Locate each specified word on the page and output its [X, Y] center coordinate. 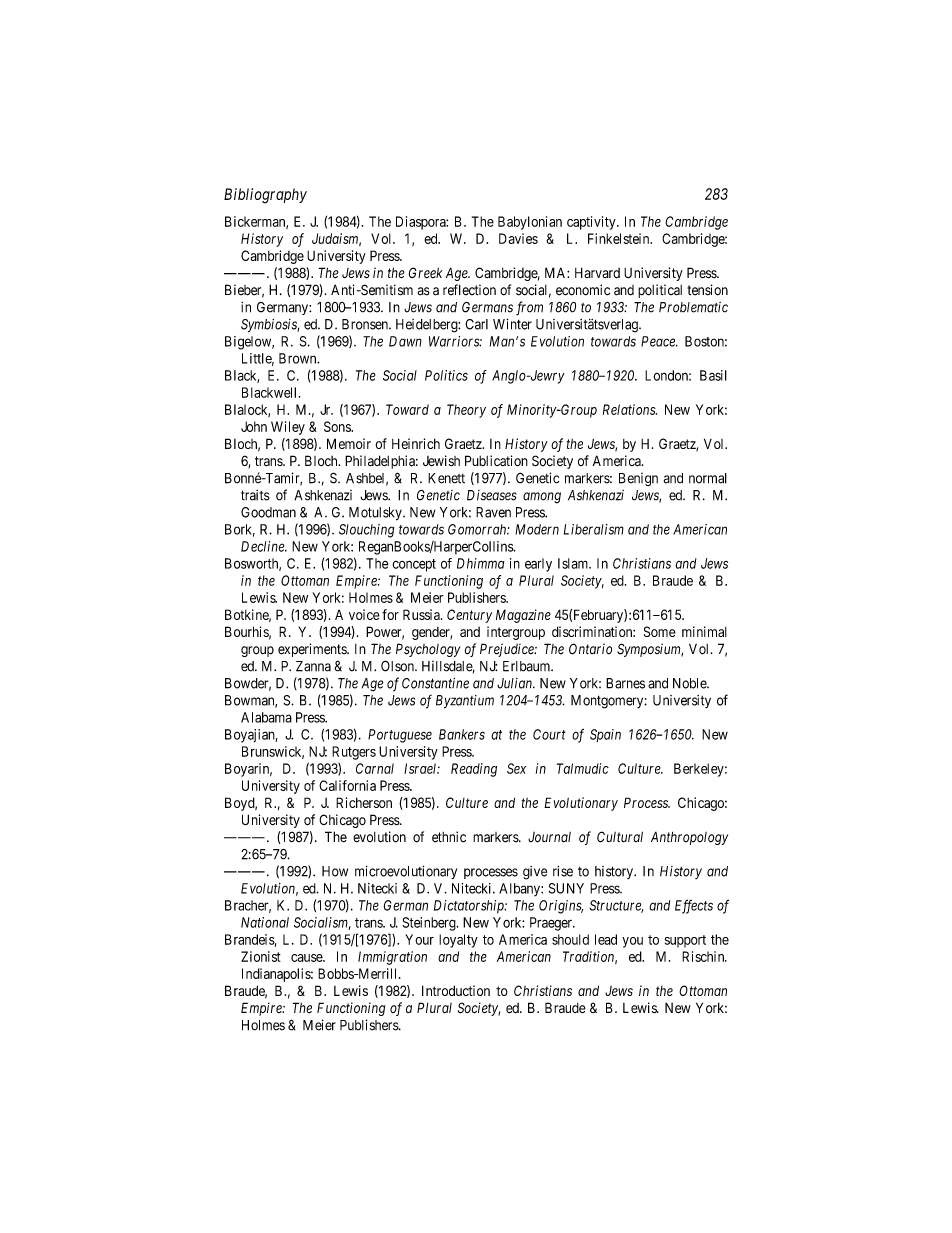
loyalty [458, 941]
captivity [592, 223]
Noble [690, 683]
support [685, 941]
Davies [518, 238]
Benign [638, 479]
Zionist [261, 956]
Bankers [462, 734]
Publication [496, 460]
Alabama [266, 717]
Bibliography [265, 196]
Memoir [349, 443]
